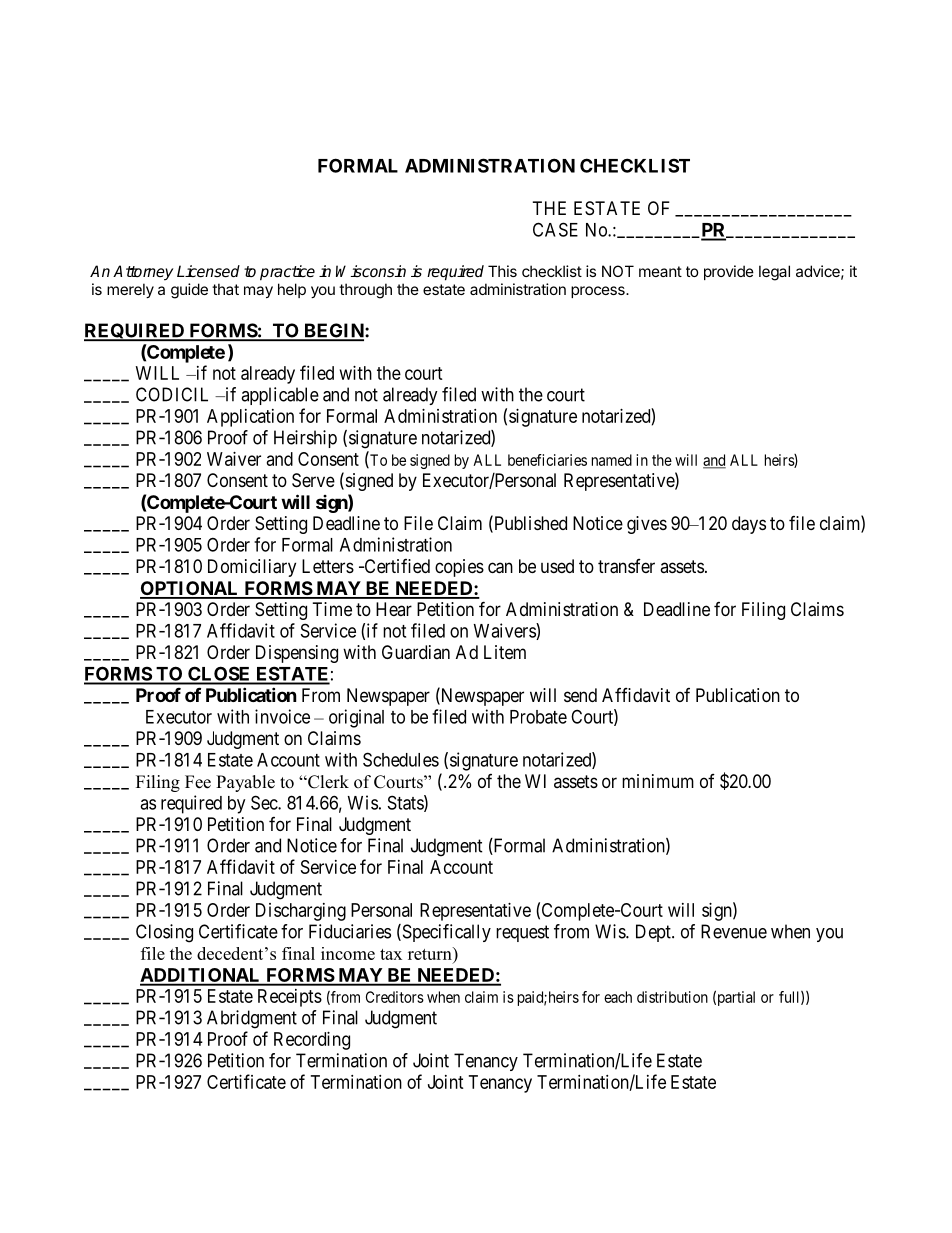 Image resolution: width=952 pixels, height=1233 pixels. Describe the element at coordinates (250, 418) in the screenshot. I see `Application` at that location.
